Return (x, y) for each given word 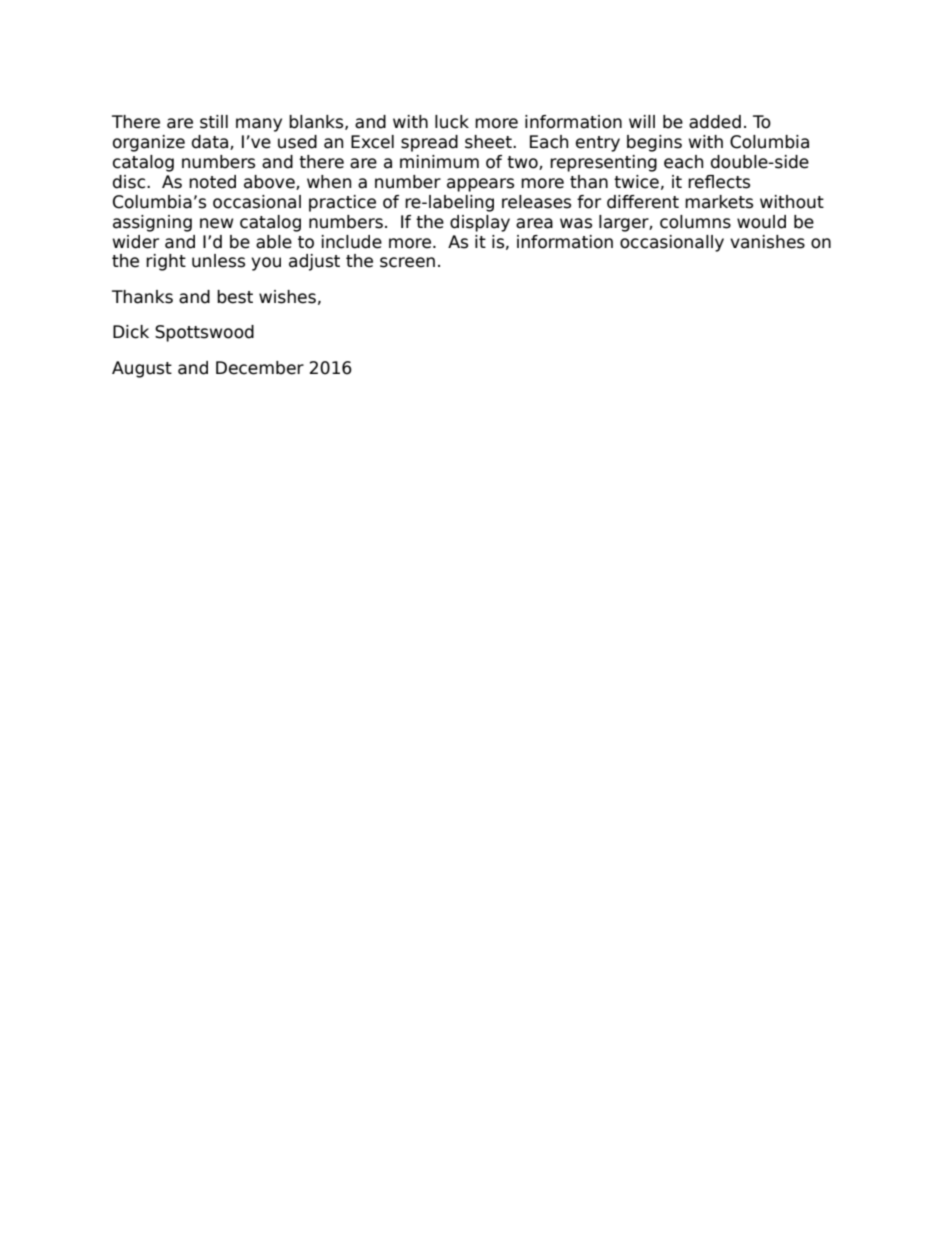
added (715, 122)
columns (695, 222)
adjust (314, 262)
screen (407, 262)
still (214, 122)
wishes (287, 297)
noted (212, 182)
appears (480, 185)
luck (452, 122)
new (216, 223)
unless (218, 261)
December (260, 368)
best (235, 297)
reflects (719, 182)
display (480, 223)
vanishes (767, 242)
